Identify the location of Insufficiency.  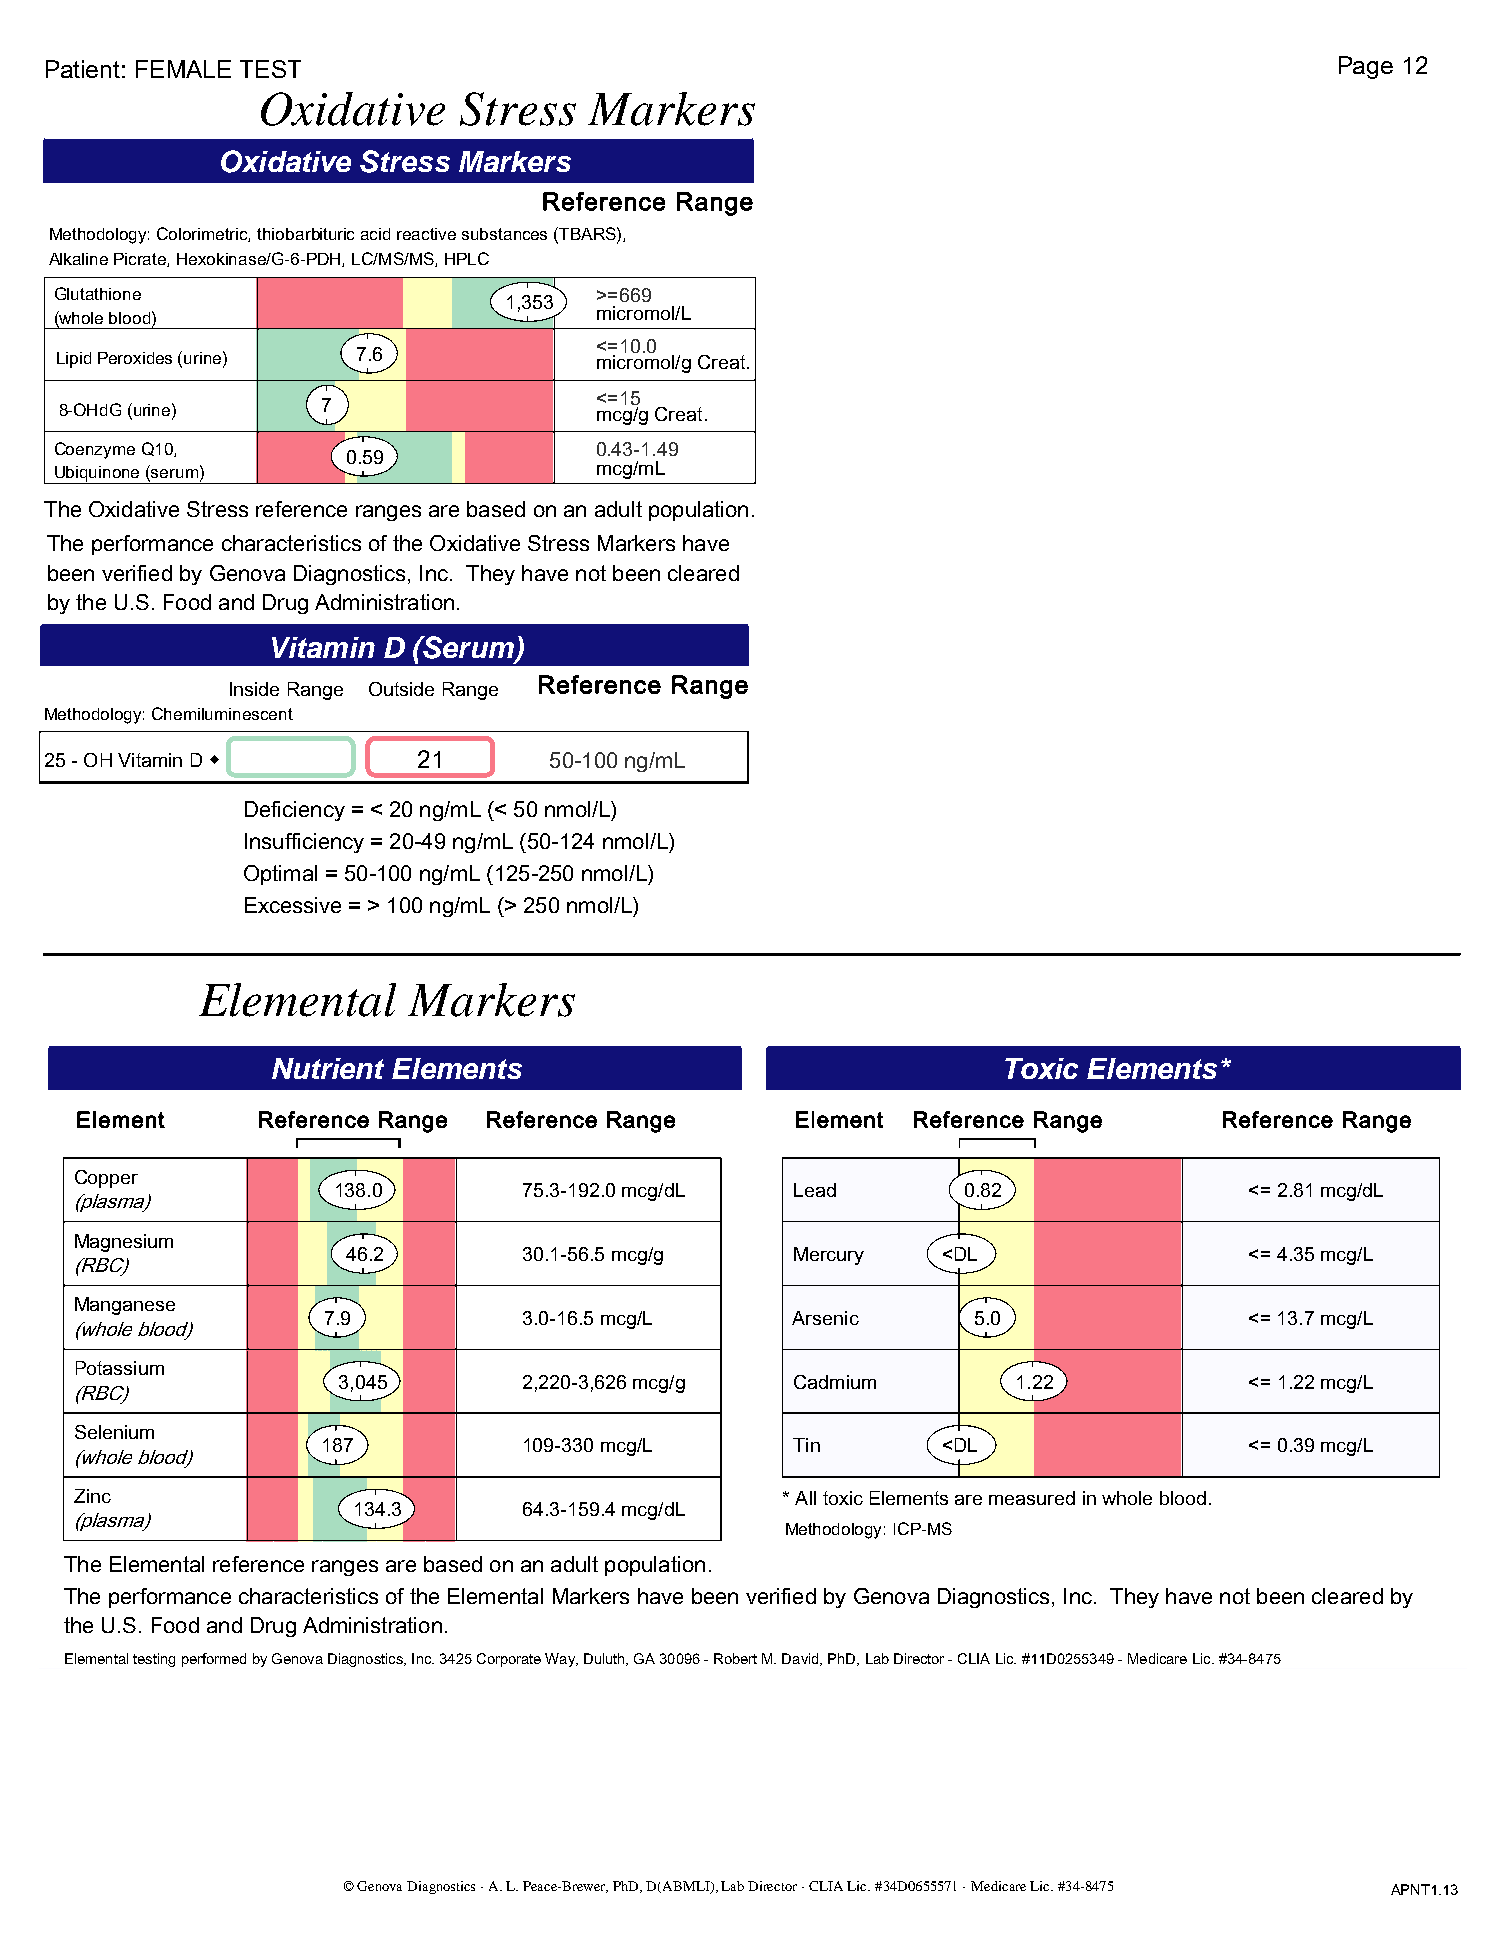
(304, 843).
